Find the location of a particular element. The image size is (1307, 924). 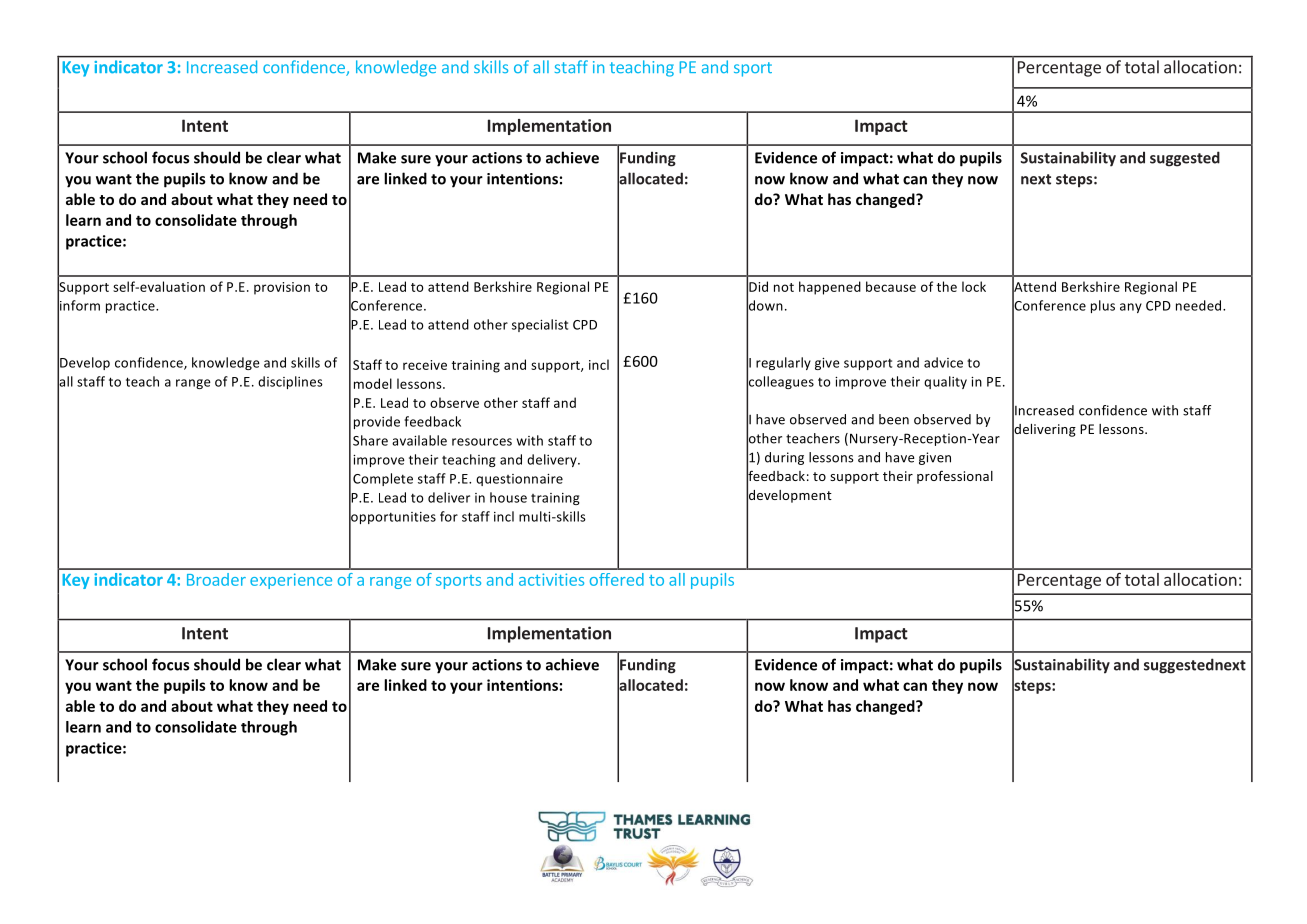

Share is located at coordinates (370, 440).
